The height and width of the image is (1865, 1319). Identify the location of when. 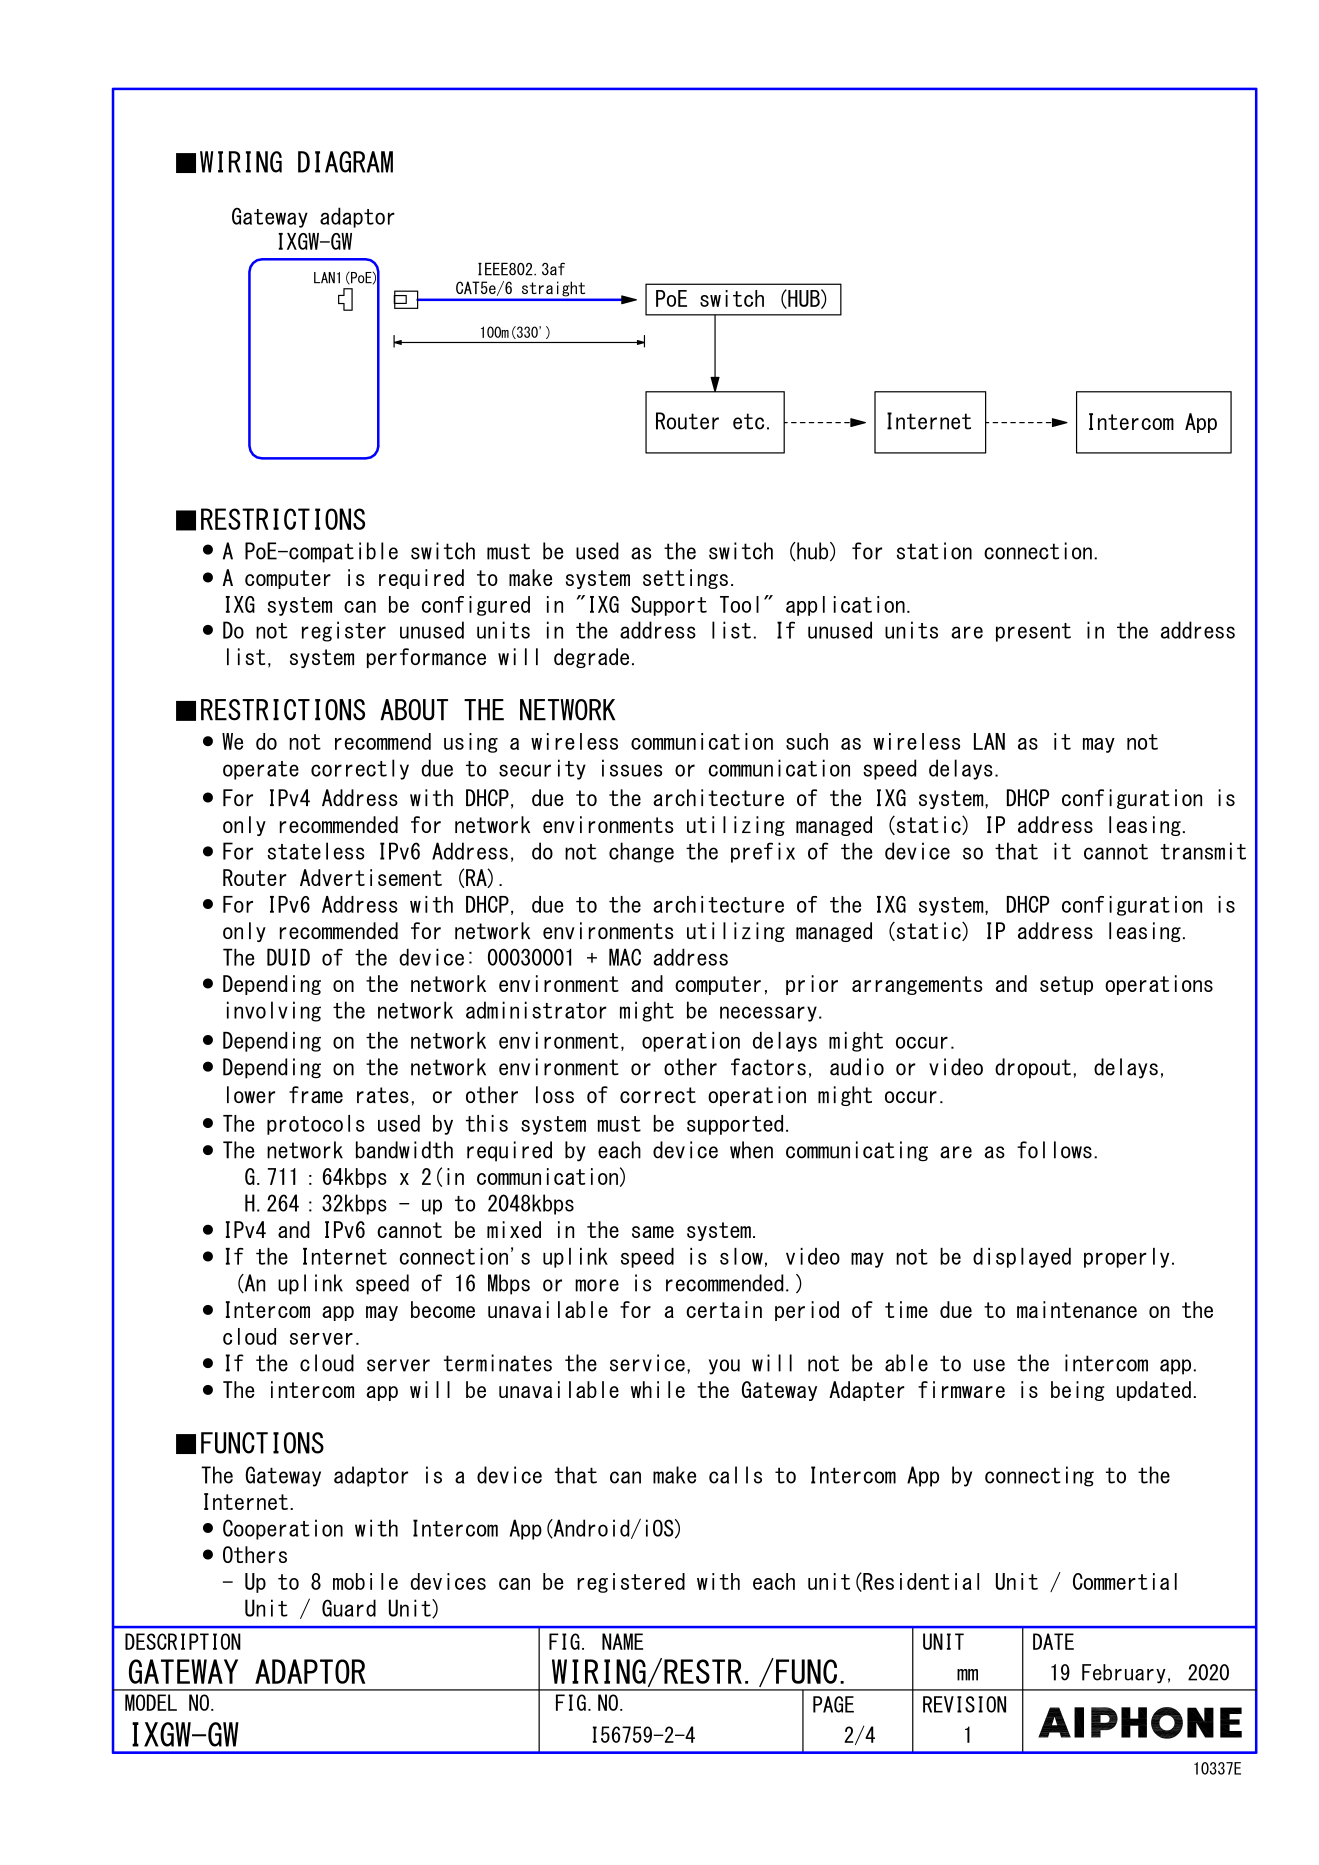
(751, 1150).
